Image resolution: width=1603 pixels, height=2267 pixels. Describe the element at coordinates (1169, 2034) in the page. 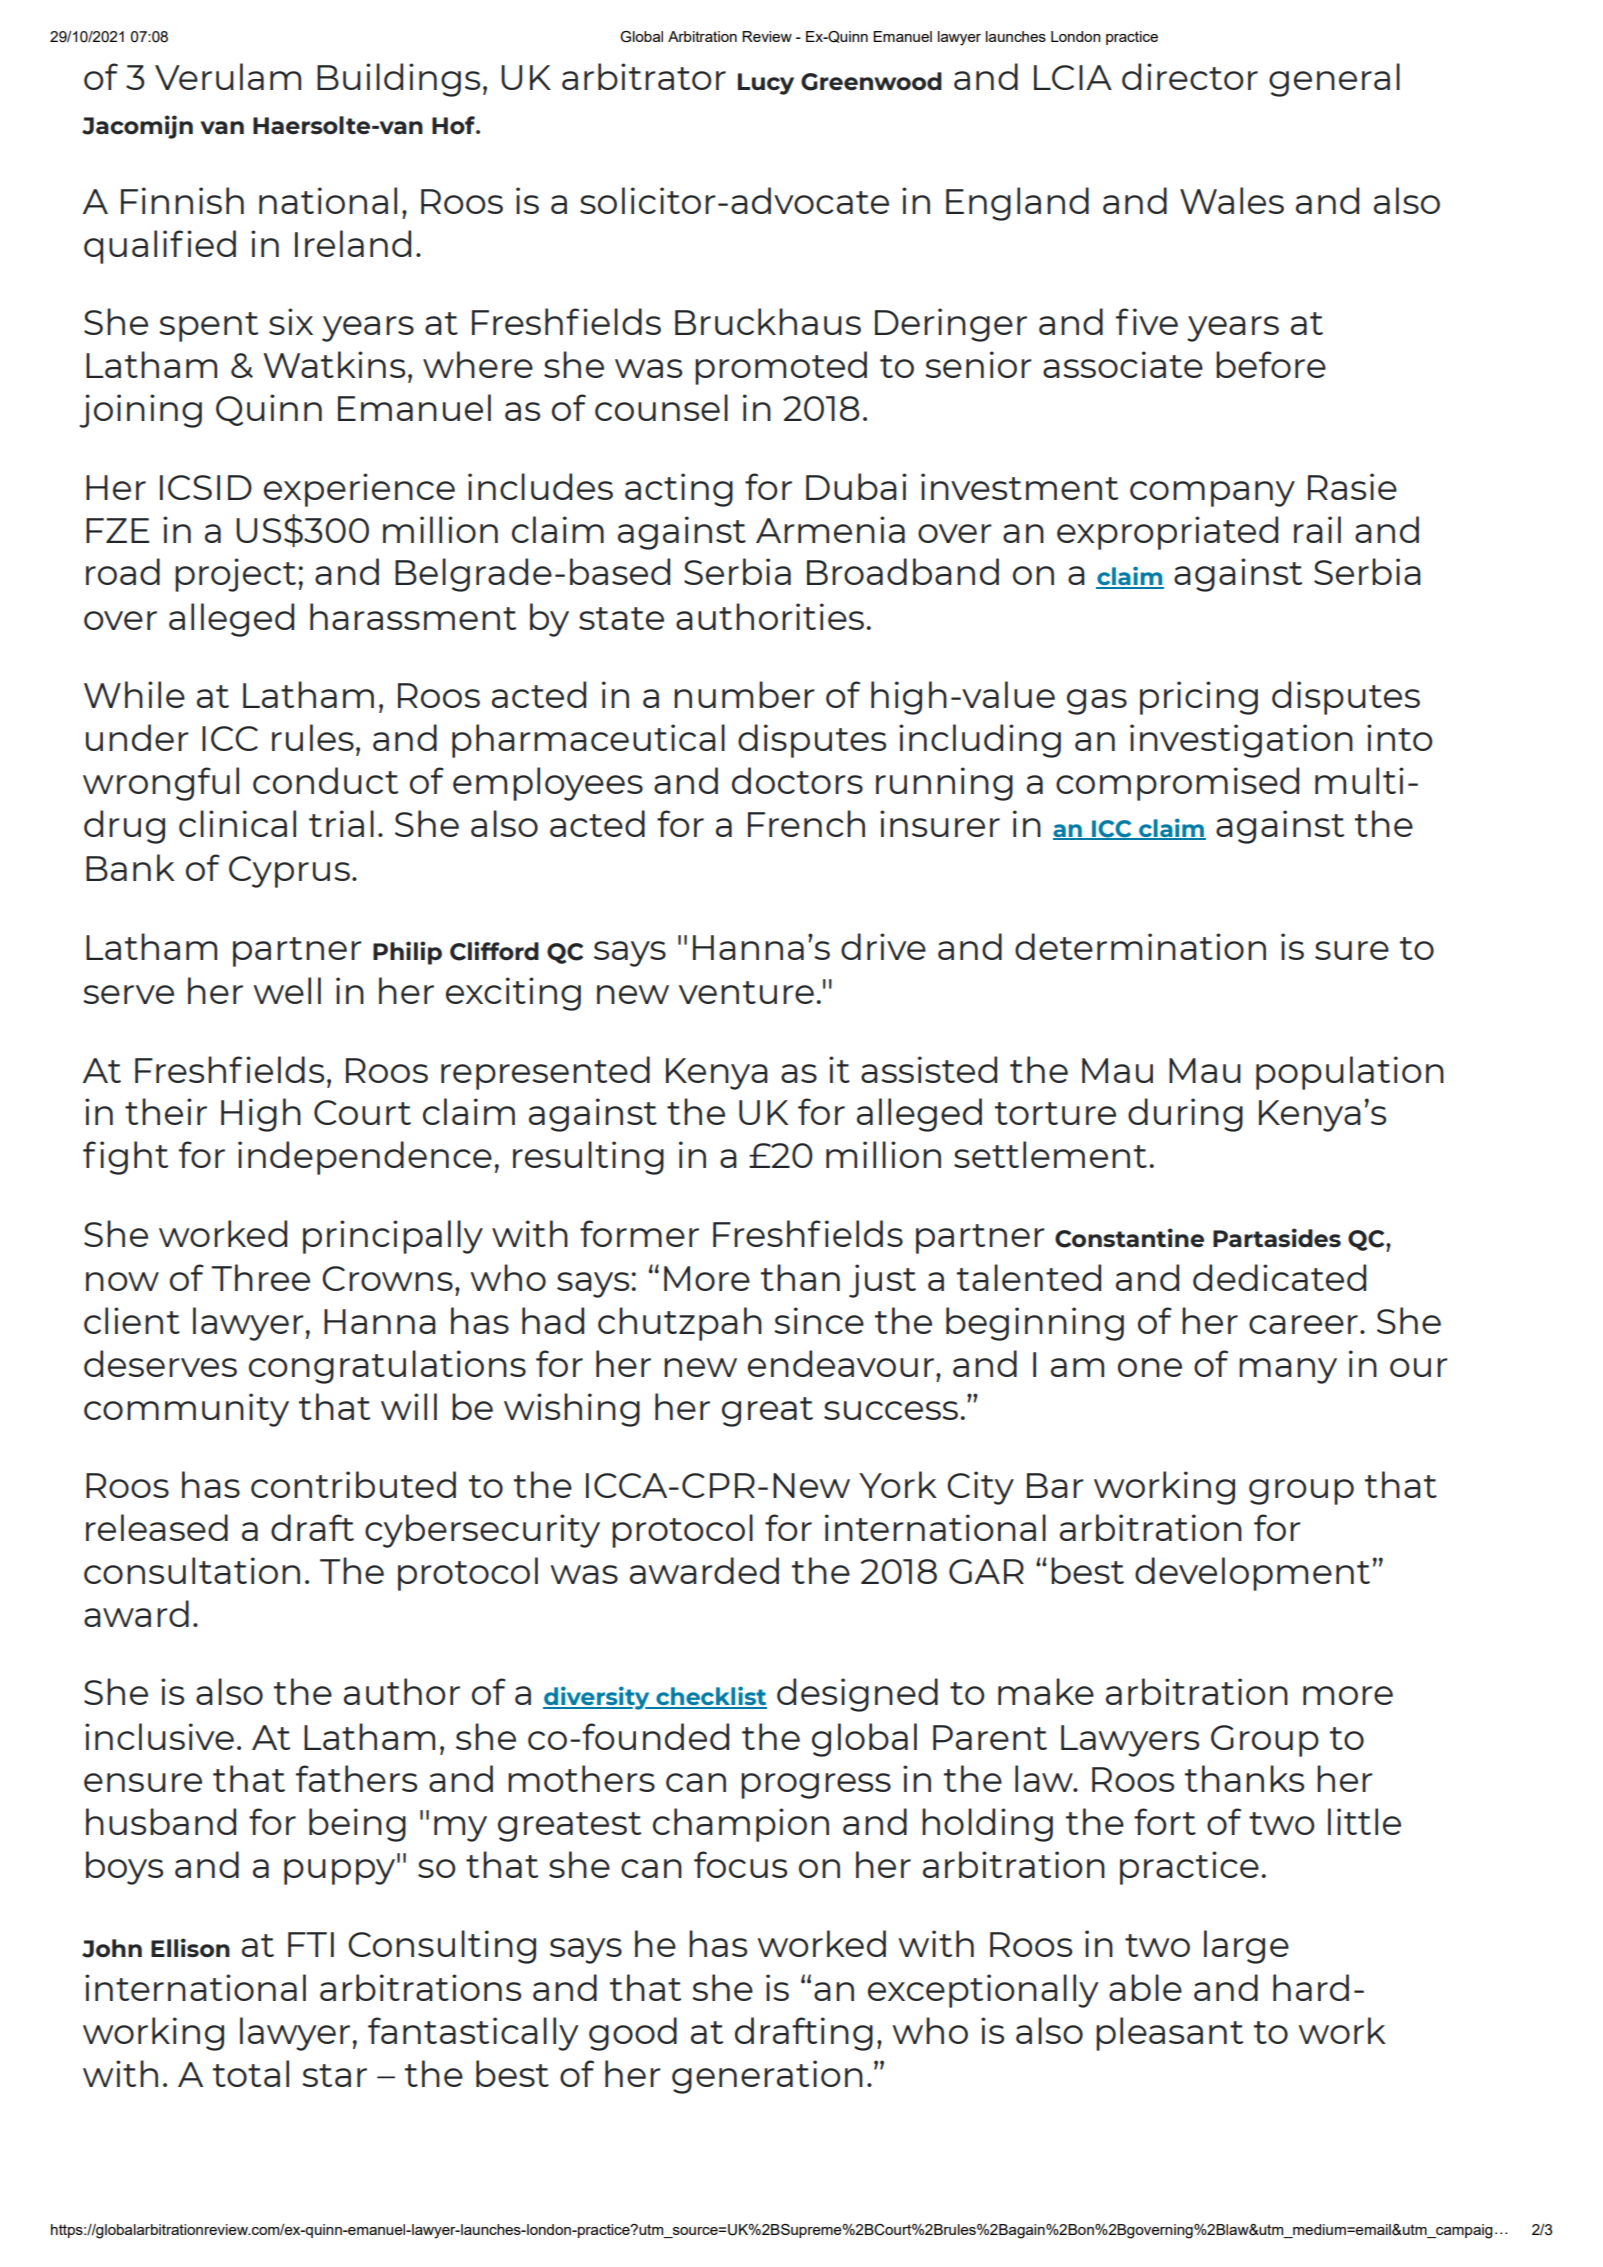

I see `pleasant` at that location.
